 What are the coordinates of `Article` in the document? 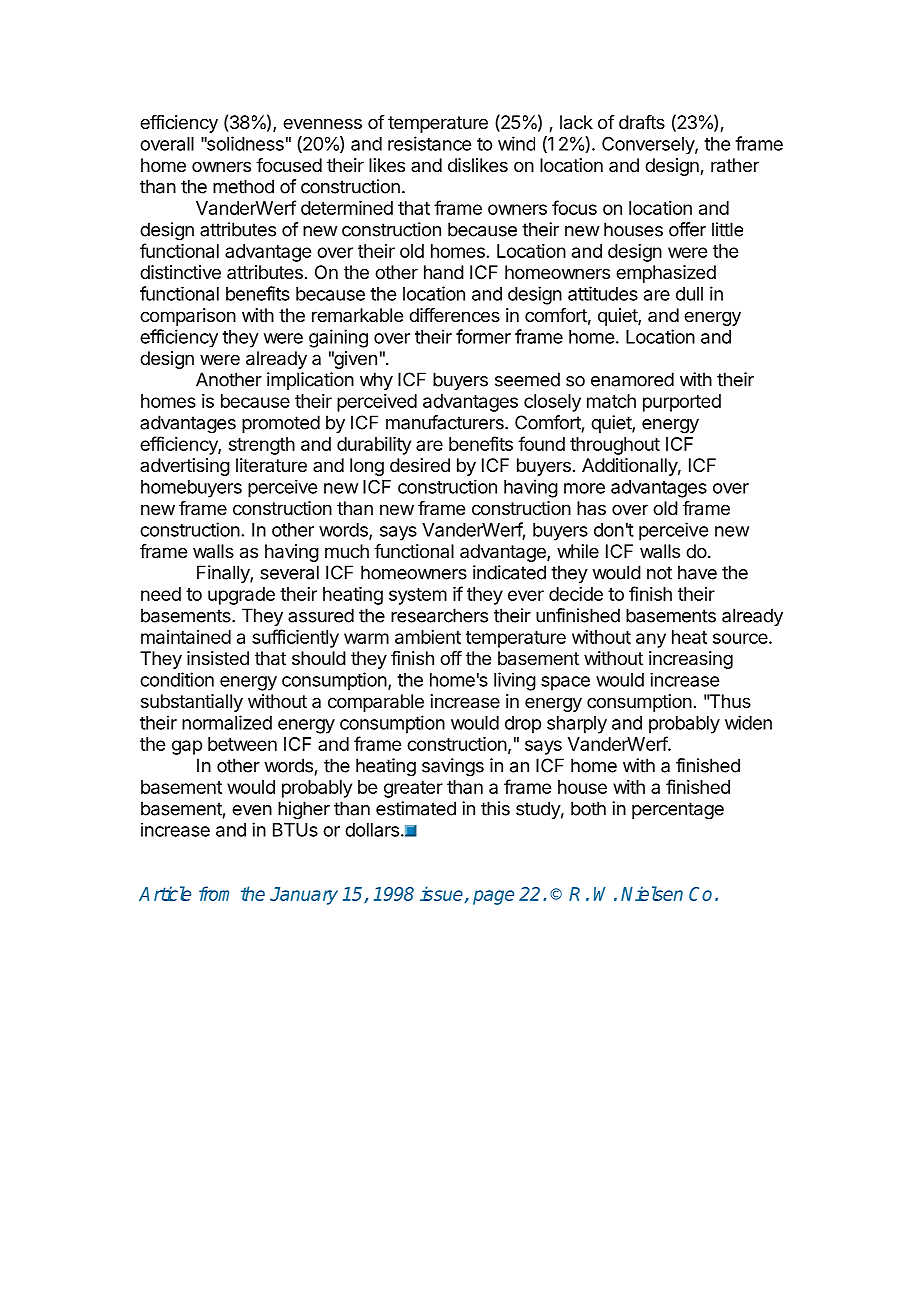 It's located at (165, 893).
